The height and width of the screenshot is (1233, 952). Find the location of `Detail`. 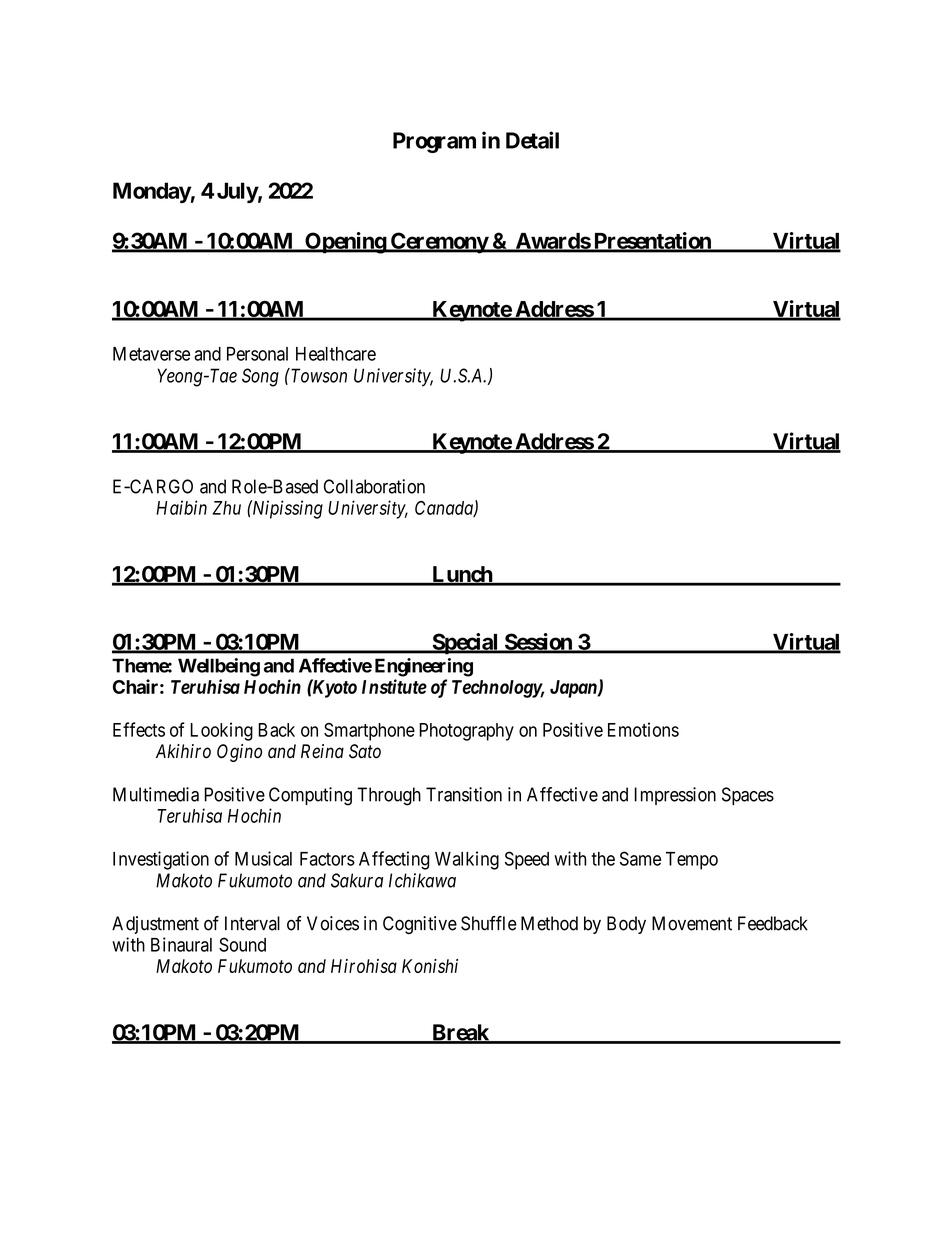

Detail is located at coordinates (532, 140).
